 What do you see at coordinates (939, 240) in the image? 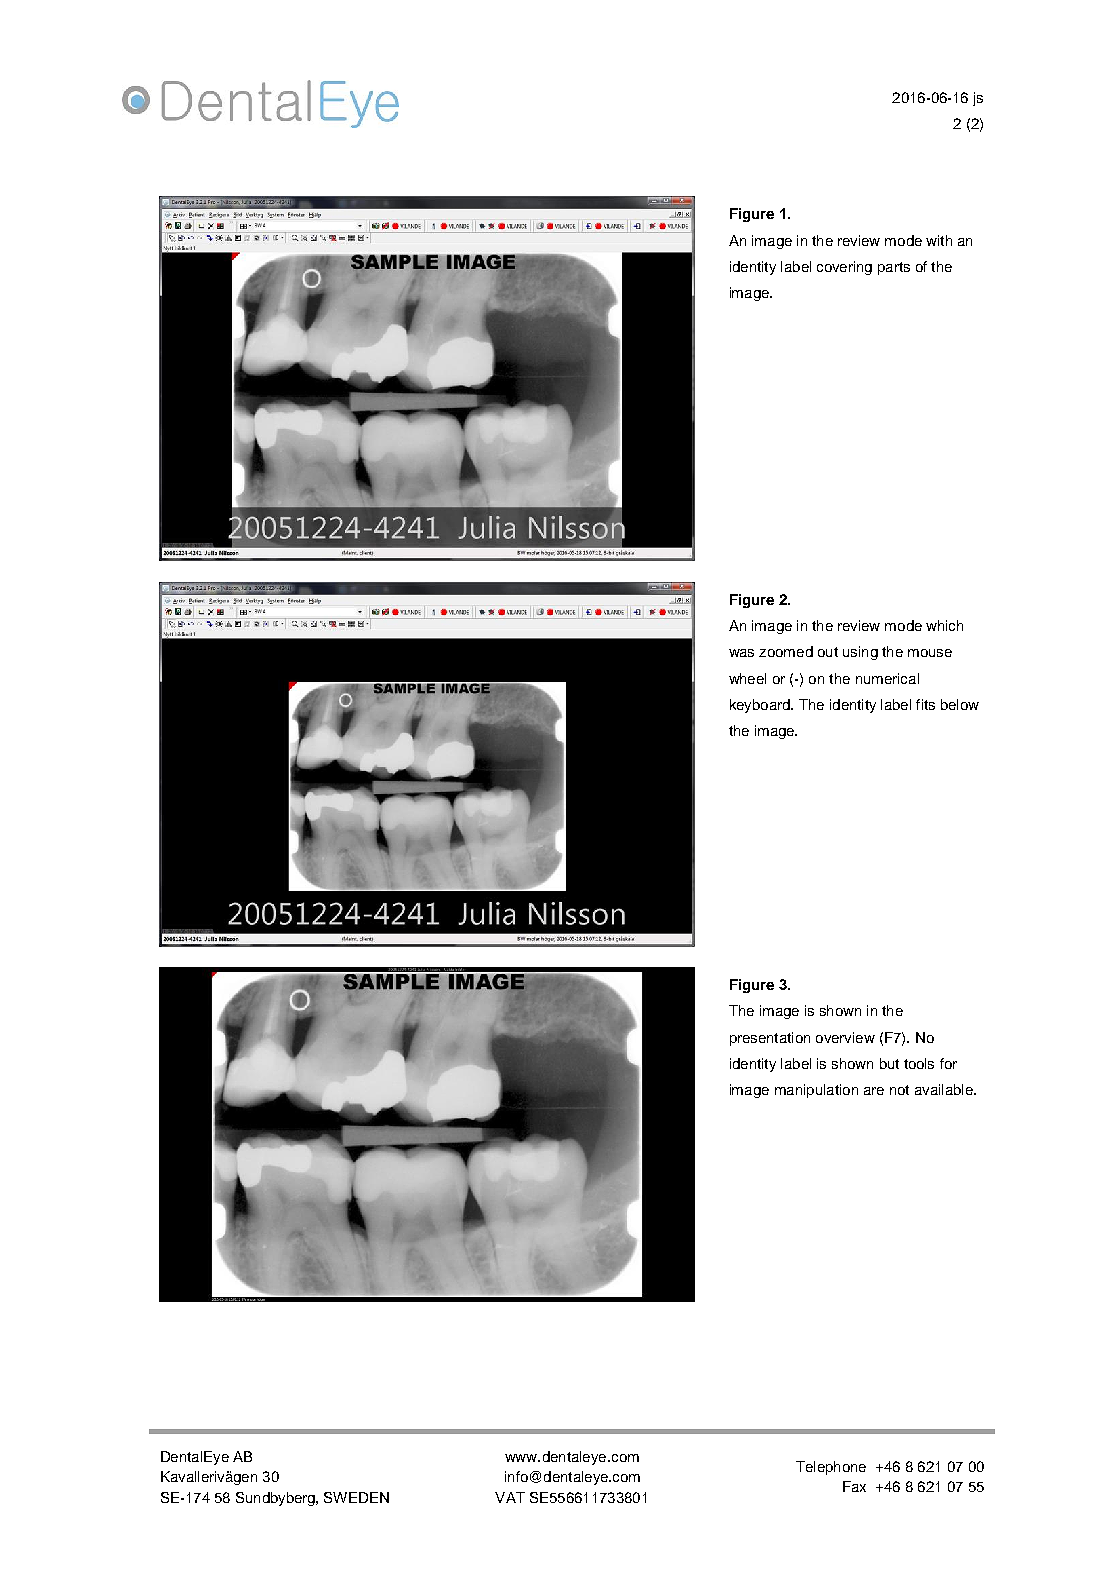
I see `with` at bounding box center [939, 240].
